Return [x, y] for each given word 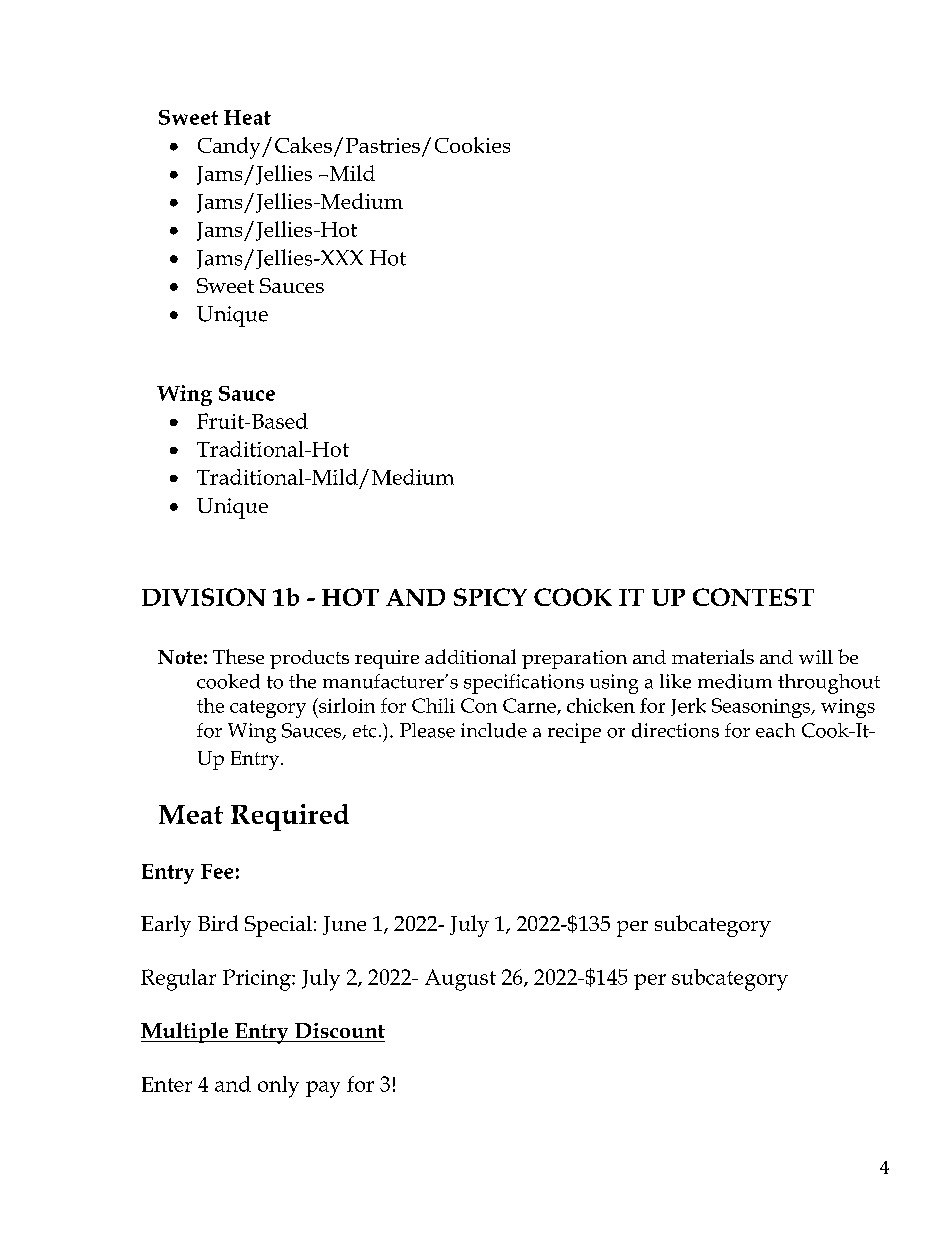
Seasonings [762, 708]
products [309, 659]
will [816, 657]
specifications [524, 684]
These [238, 656]
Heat [247, 117]
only [278, 1087]
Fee [217, 871]
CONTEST [753, 597]
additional [470, 656]
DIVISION [204, 597]
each [775, 730]
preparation [574, 659]
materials [713, 656]
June [344, 925]
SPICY [490, 597]
